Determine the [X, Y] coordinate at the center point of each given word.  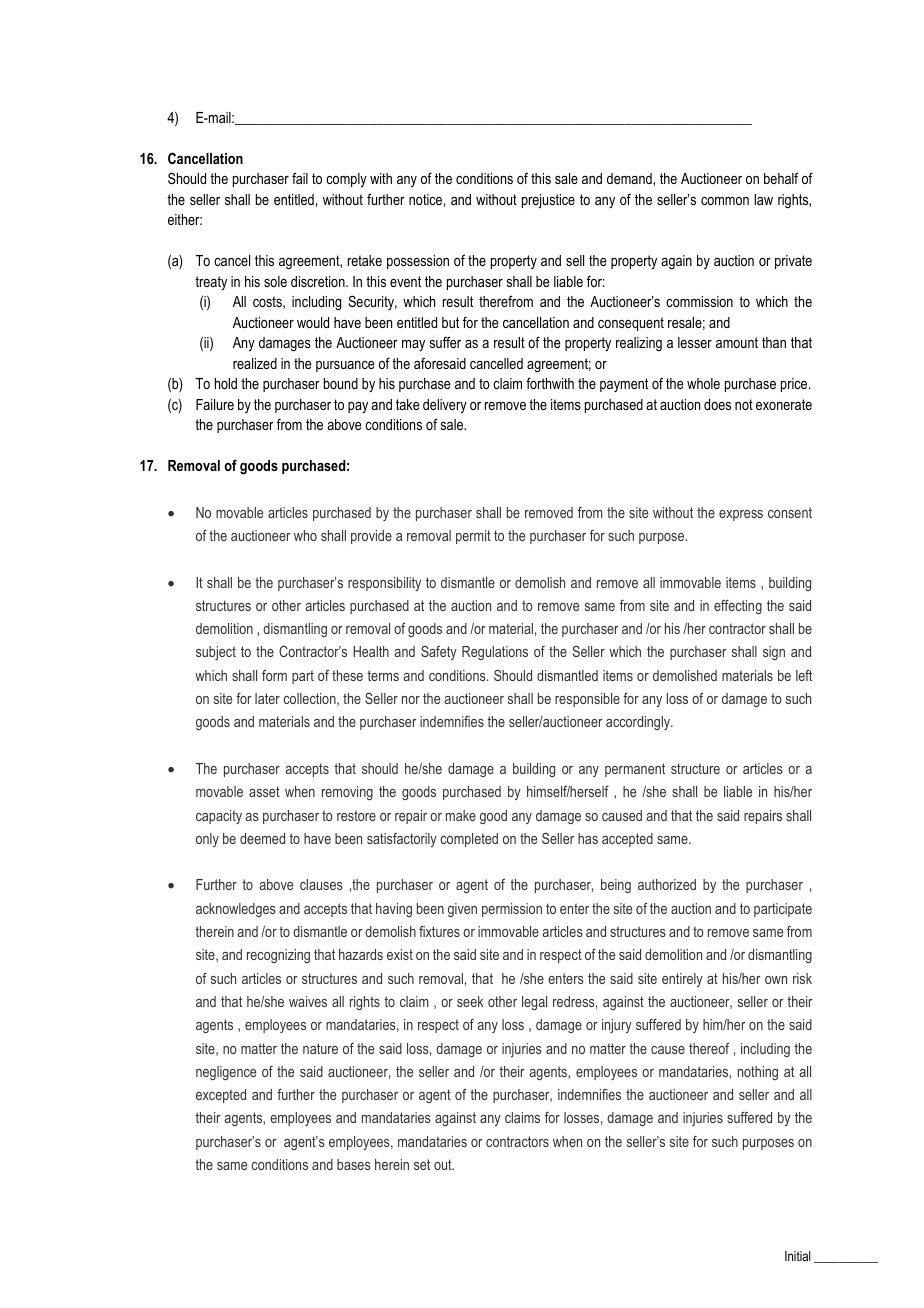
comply [346, 180]
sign [774, 653]
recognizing [278, 956]
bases [354, 1164]
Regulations [495, 653]
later [267, 698]
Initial [798, 1256]
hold [226, 383]
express [741, 515]
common [725, 201]
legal [534, 1003]
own [776, 980]
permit [473, 537]
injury [617, 1026]
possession [418, 262]
